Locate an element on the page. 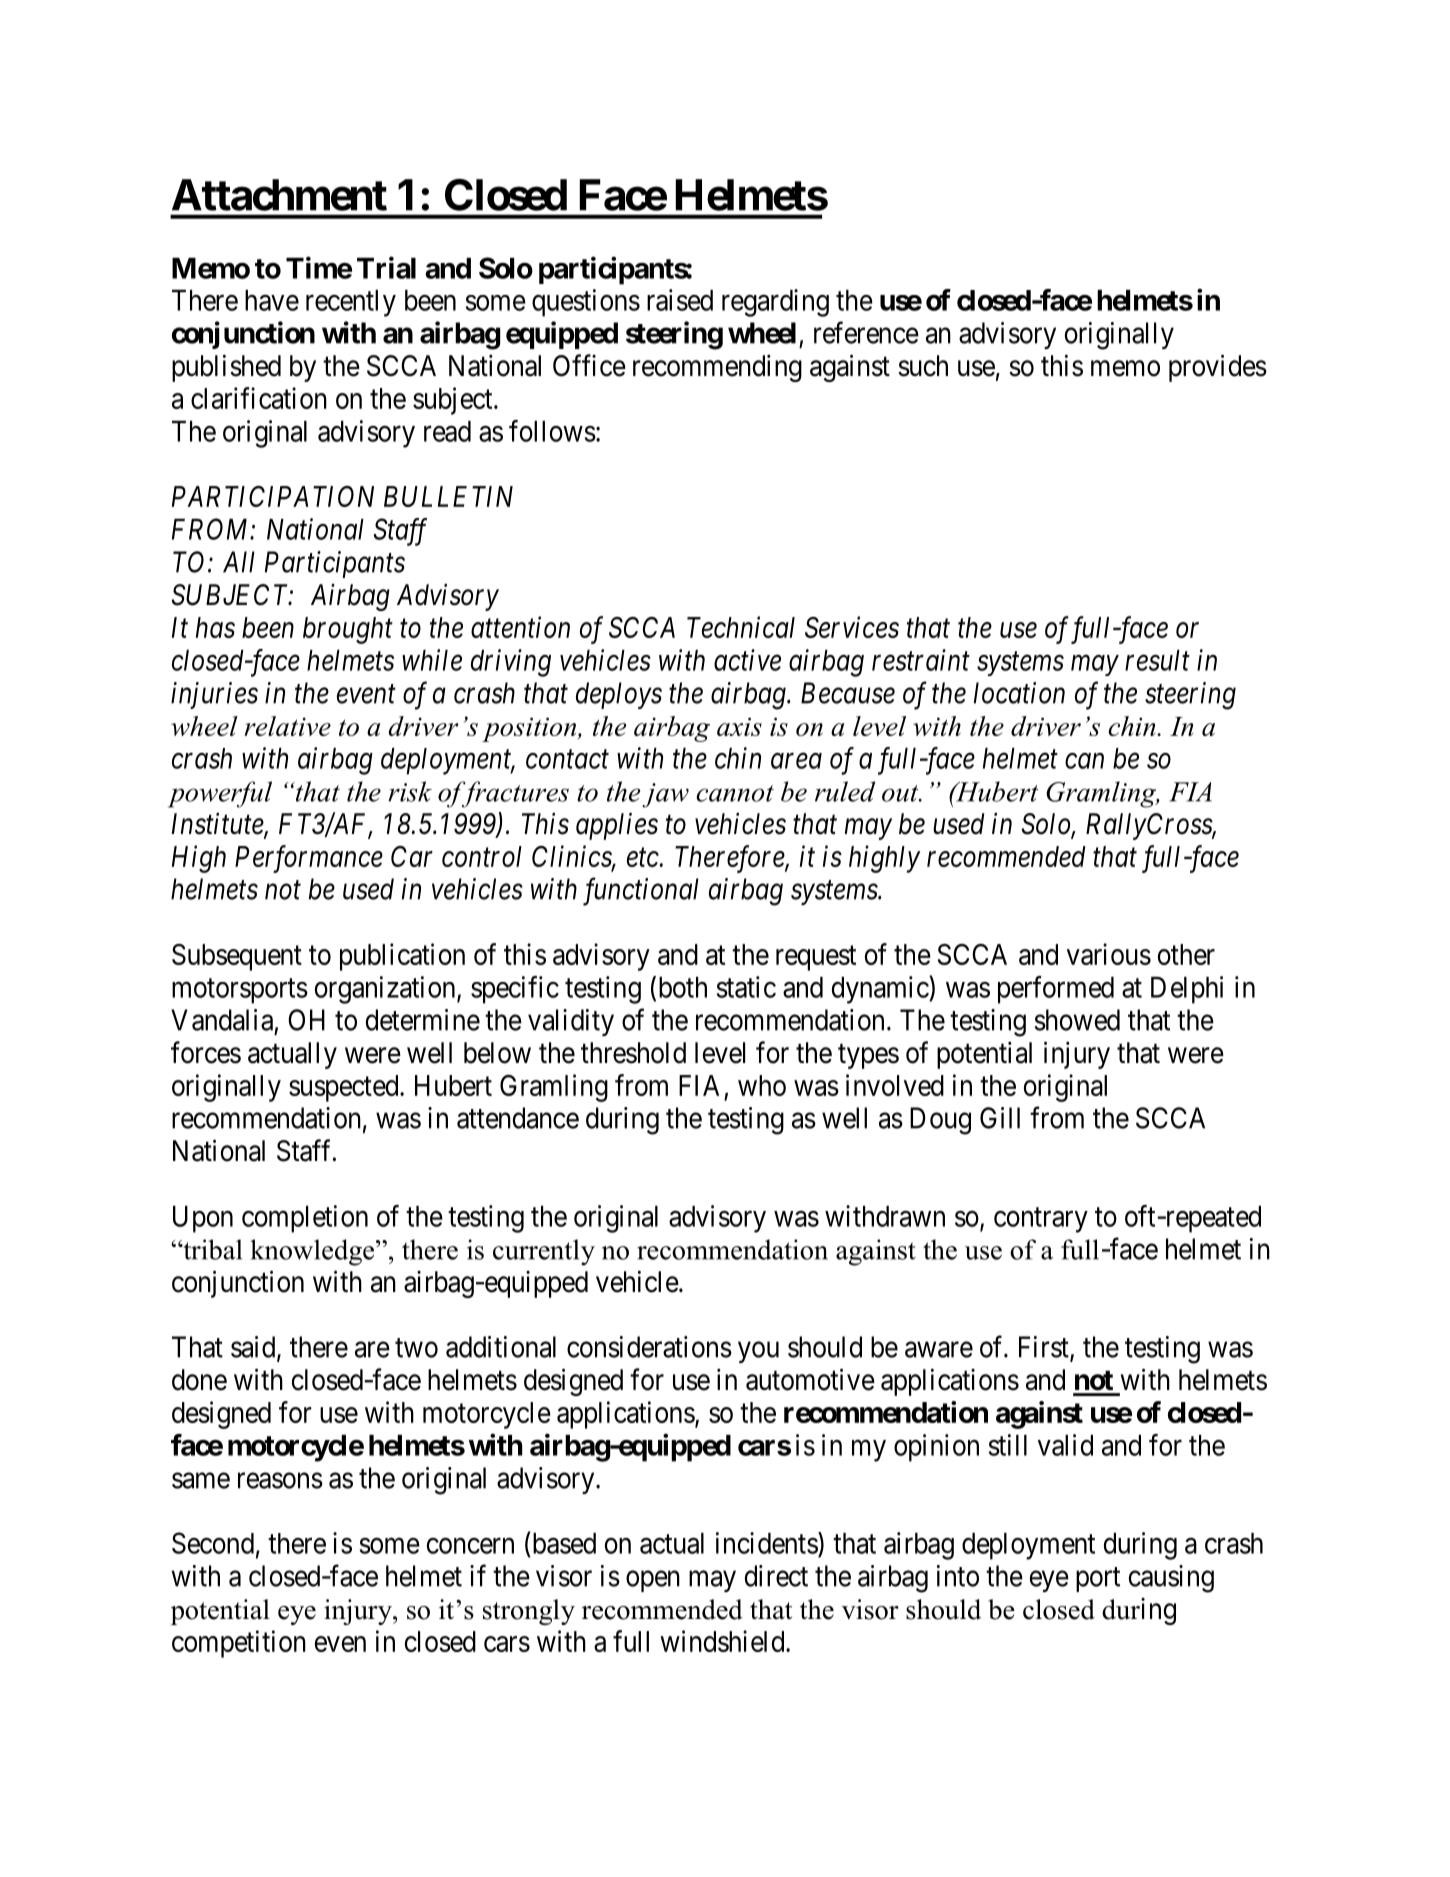 The image size is (1450, 1877). Attachment is located at coordinates (279, 195).
